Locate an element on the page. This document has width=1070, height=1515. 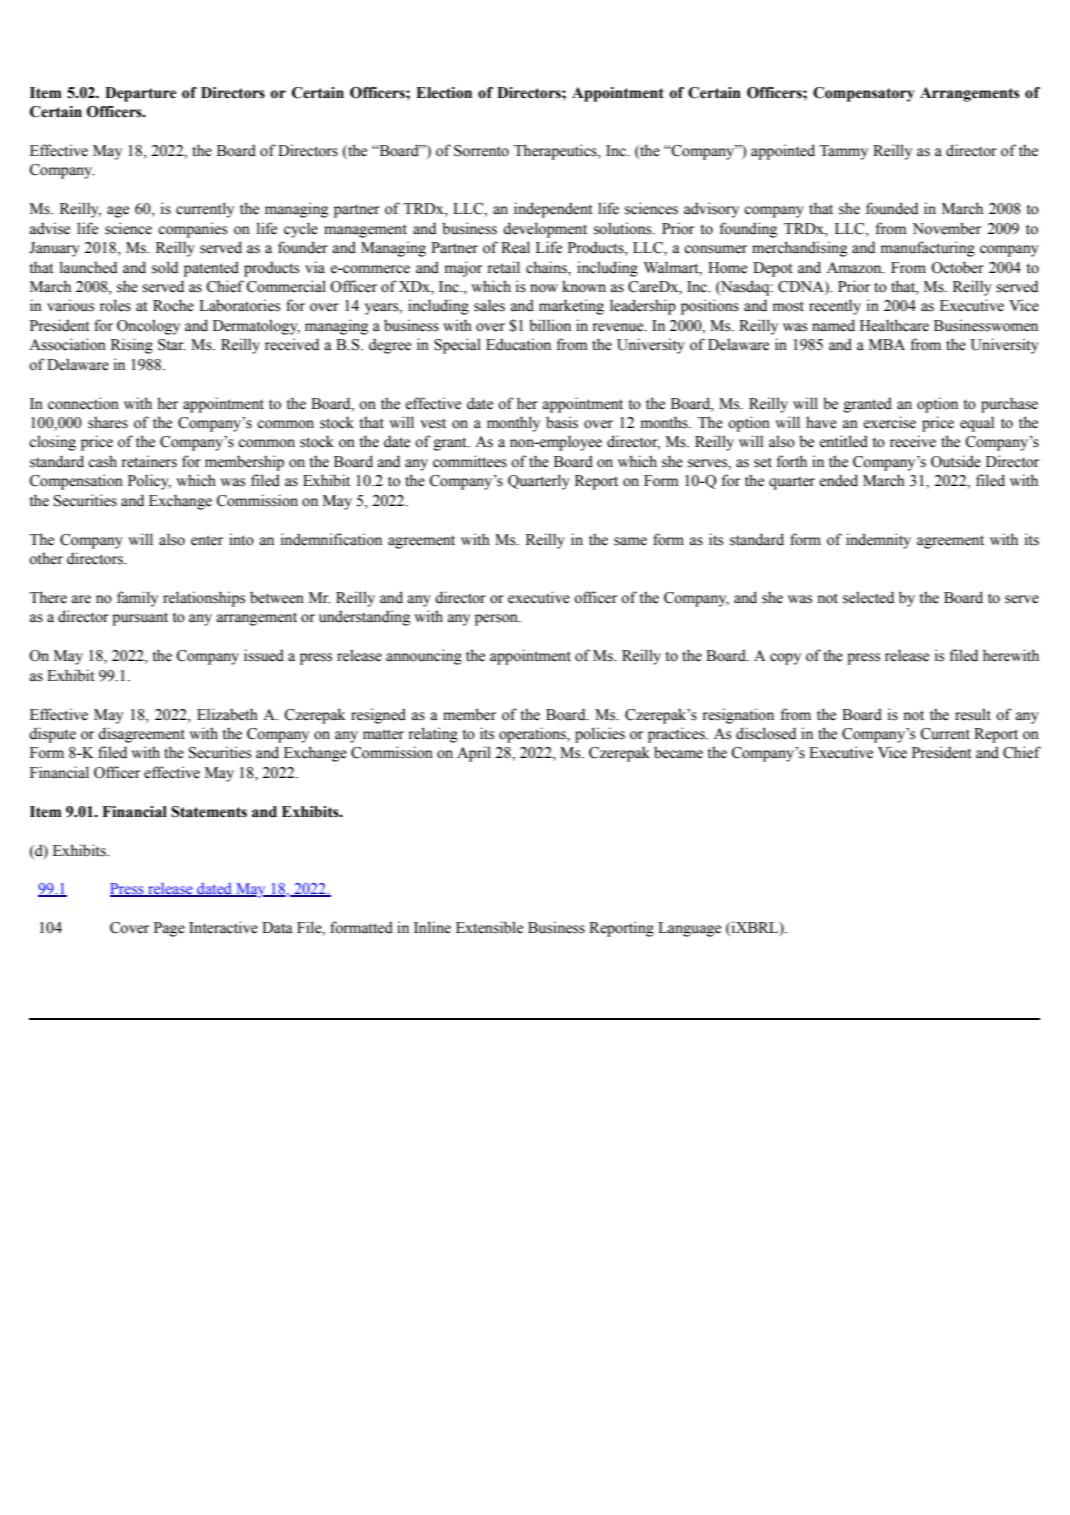
Policy is located at coordinates (149, 482).
